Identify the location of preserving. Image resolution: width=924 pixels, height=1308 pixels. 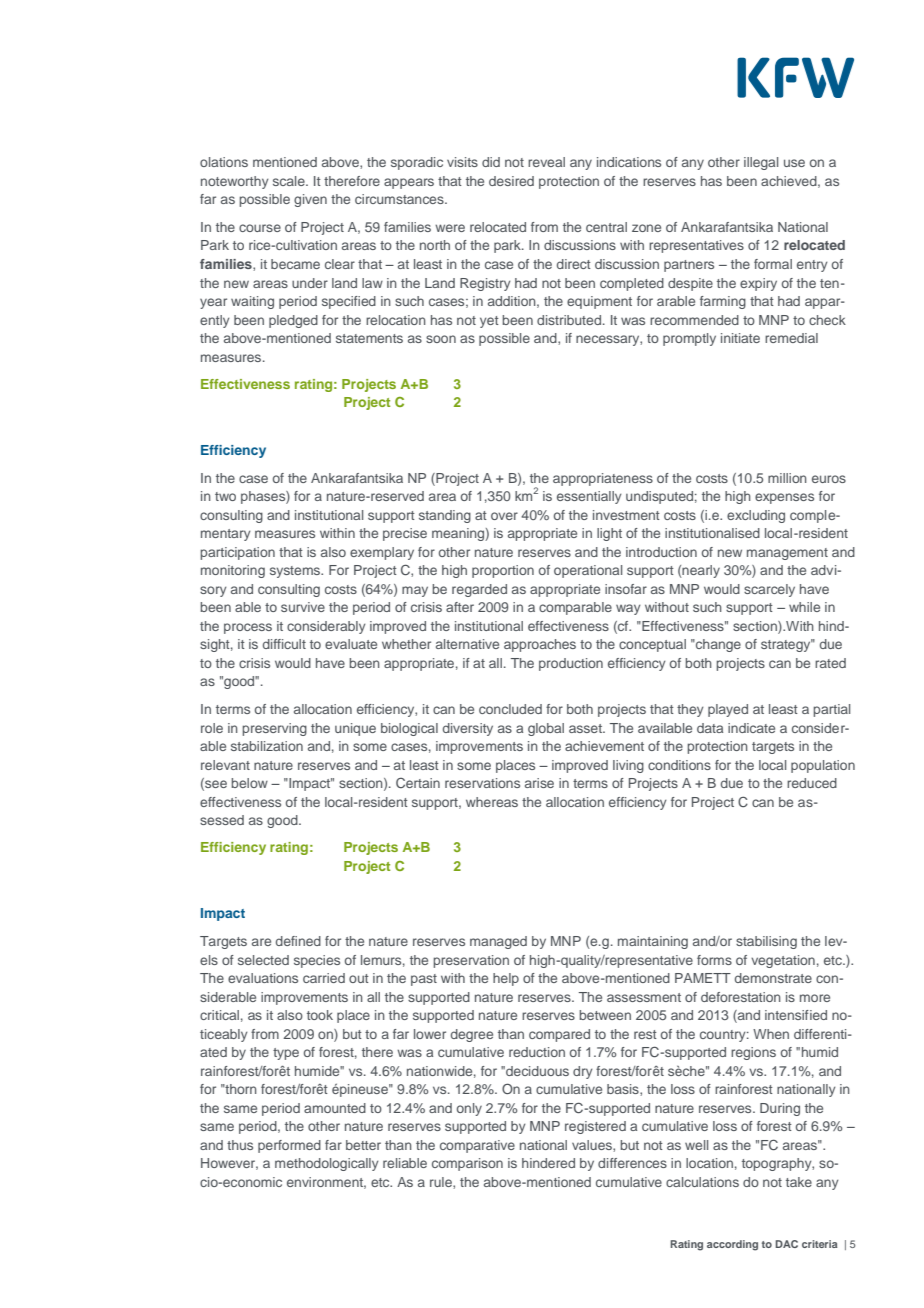
(274, 729).
